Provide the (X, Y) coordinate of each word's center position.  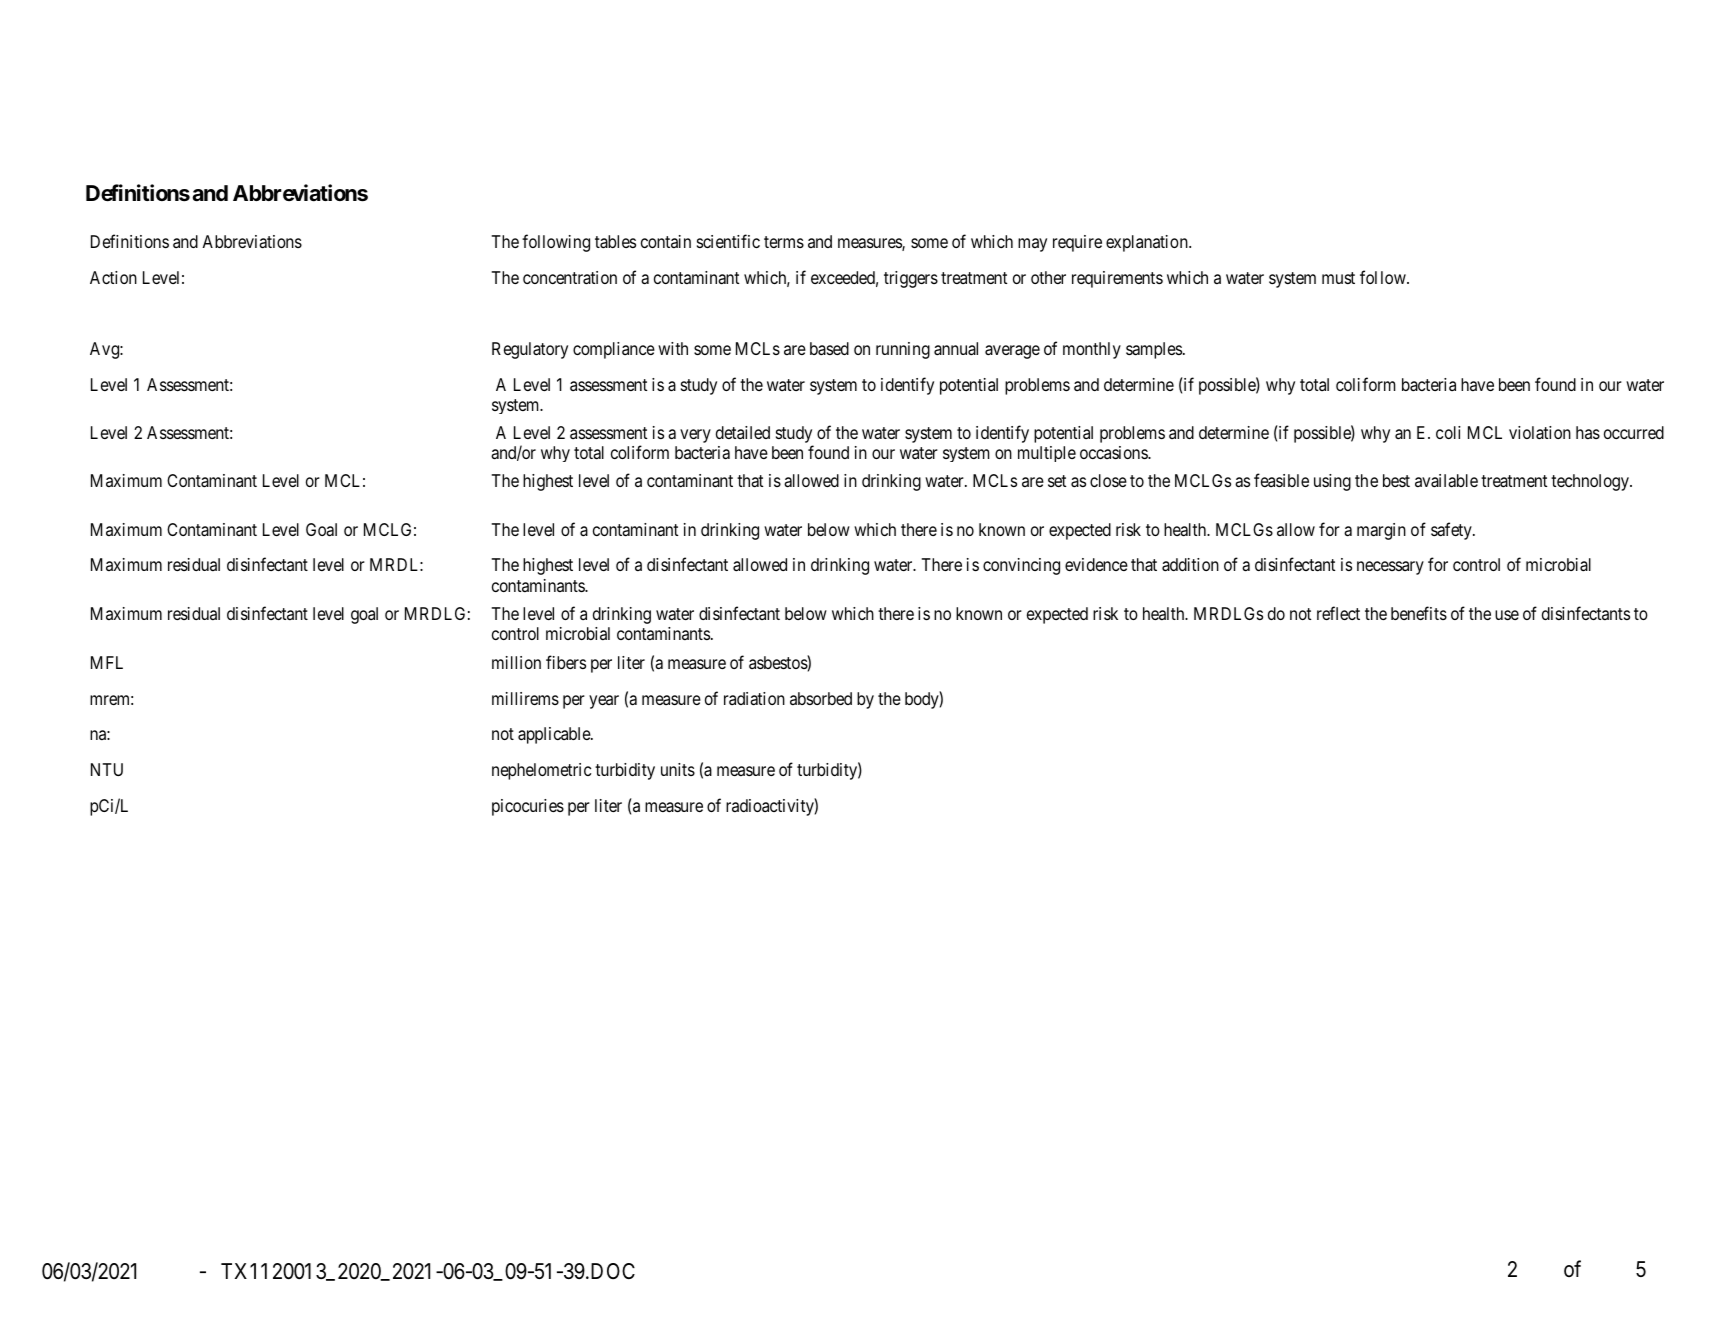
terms (784, 242)
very (695, 436)
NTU (107, 769)
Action (113, 277)
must (1338, 278)
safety (1452, 531)
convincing (1021, 566)
